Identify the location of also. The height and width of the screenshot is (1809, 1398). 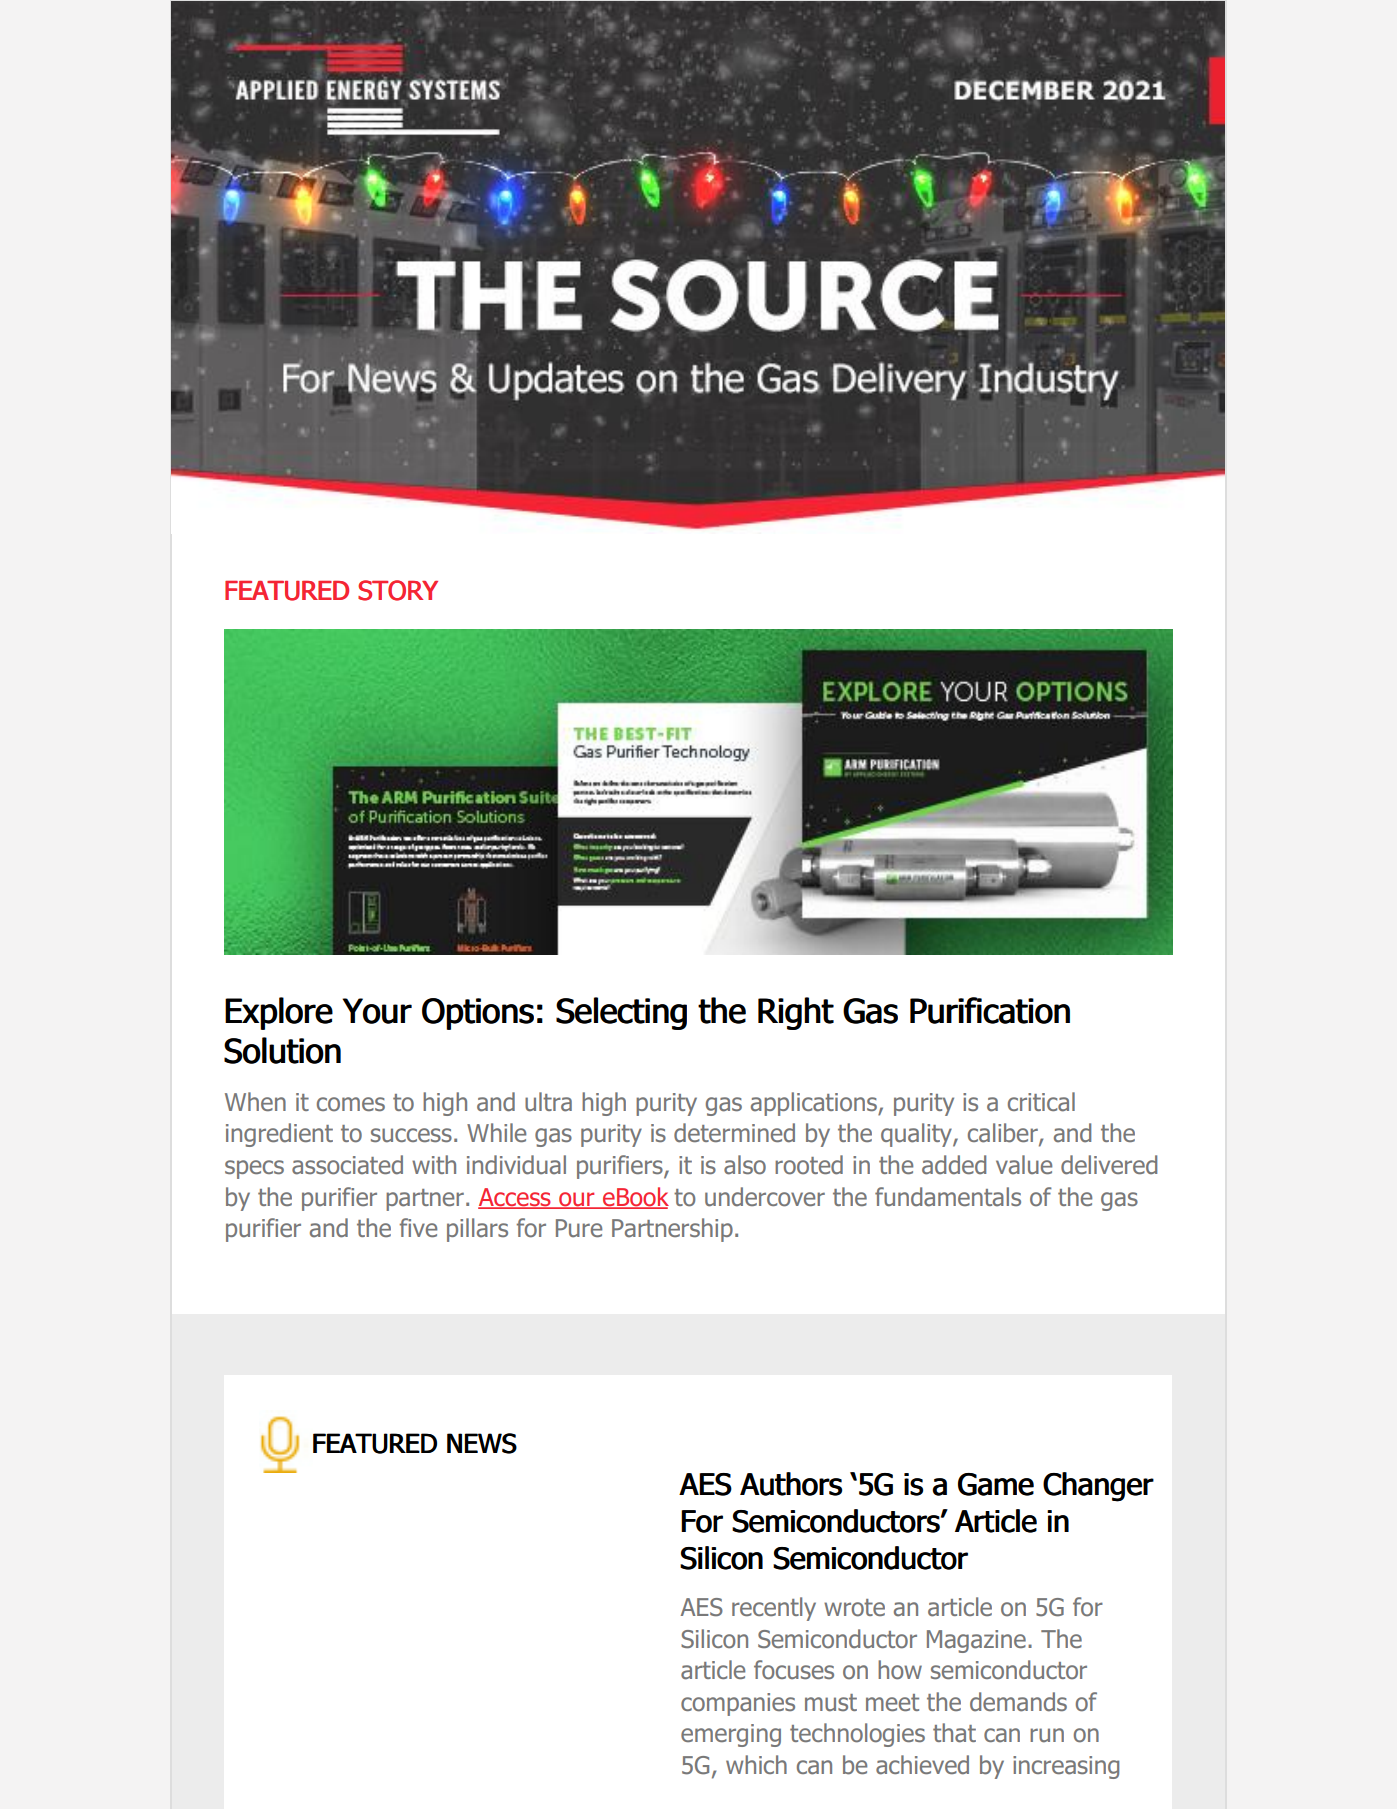
(745, 1165).
